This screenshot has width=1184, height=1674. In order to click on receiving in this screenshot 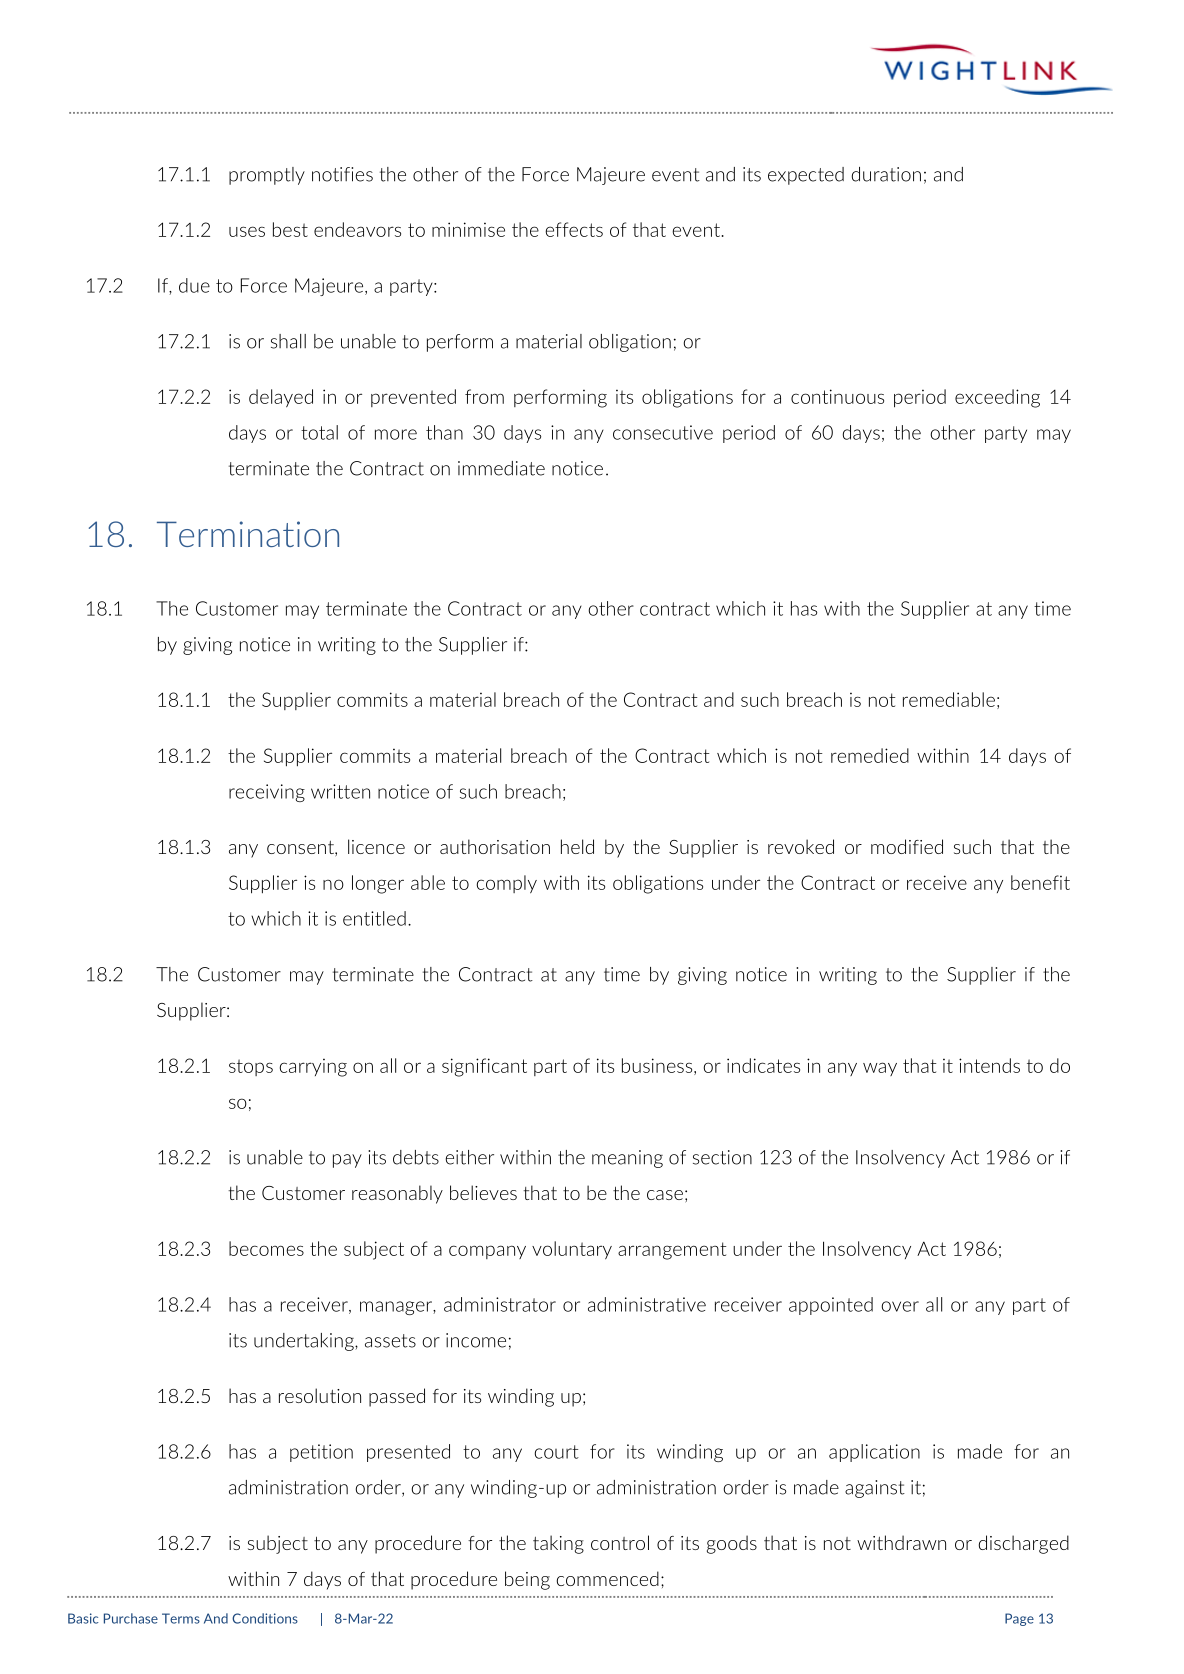, I will do `click(267, 793)`.
